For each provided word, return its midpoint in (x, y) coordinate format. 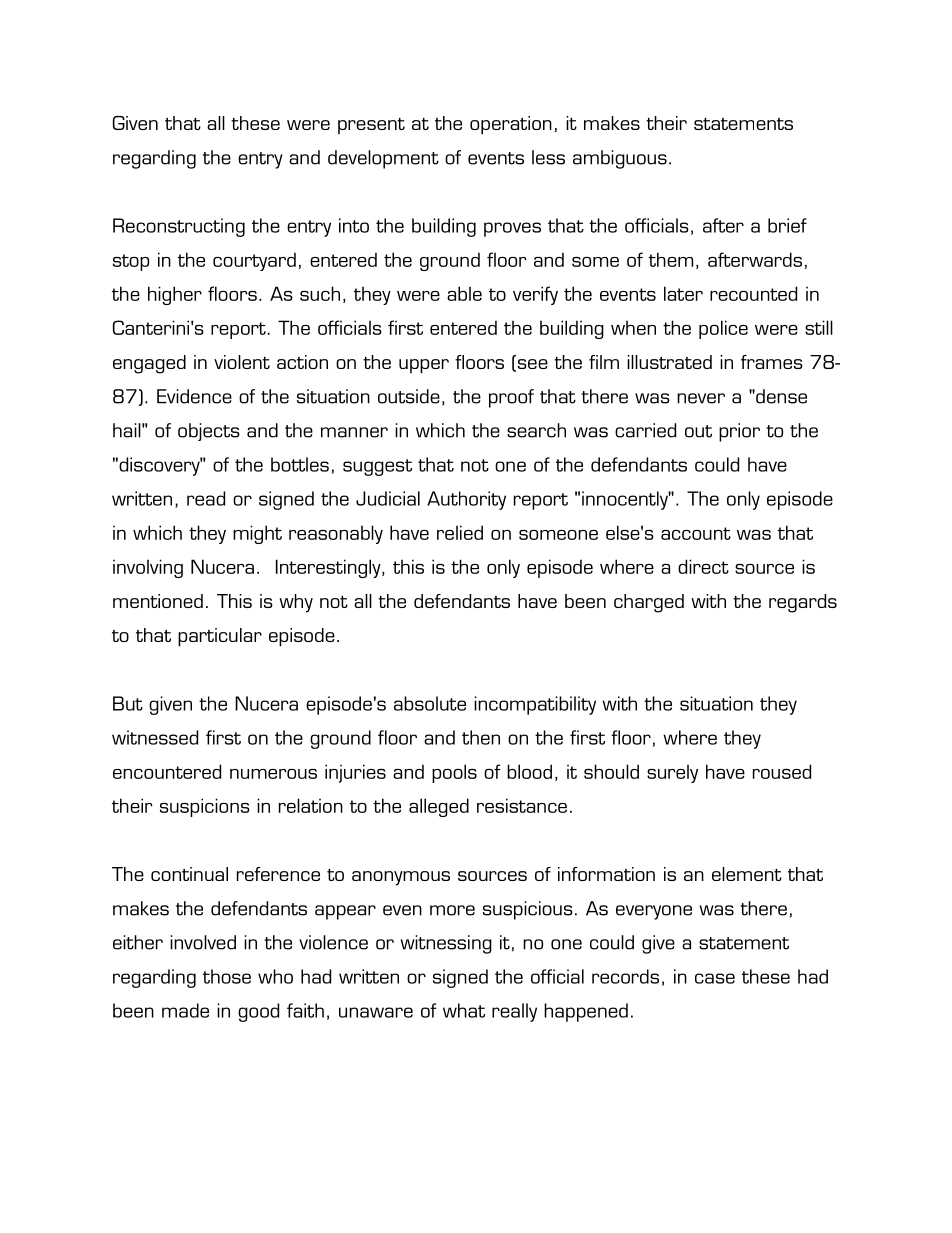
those (227, 976)
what (464, 1010)
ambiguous (620, 159)
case (715, 978)
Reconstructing (179, 227)
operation (511, 125)
